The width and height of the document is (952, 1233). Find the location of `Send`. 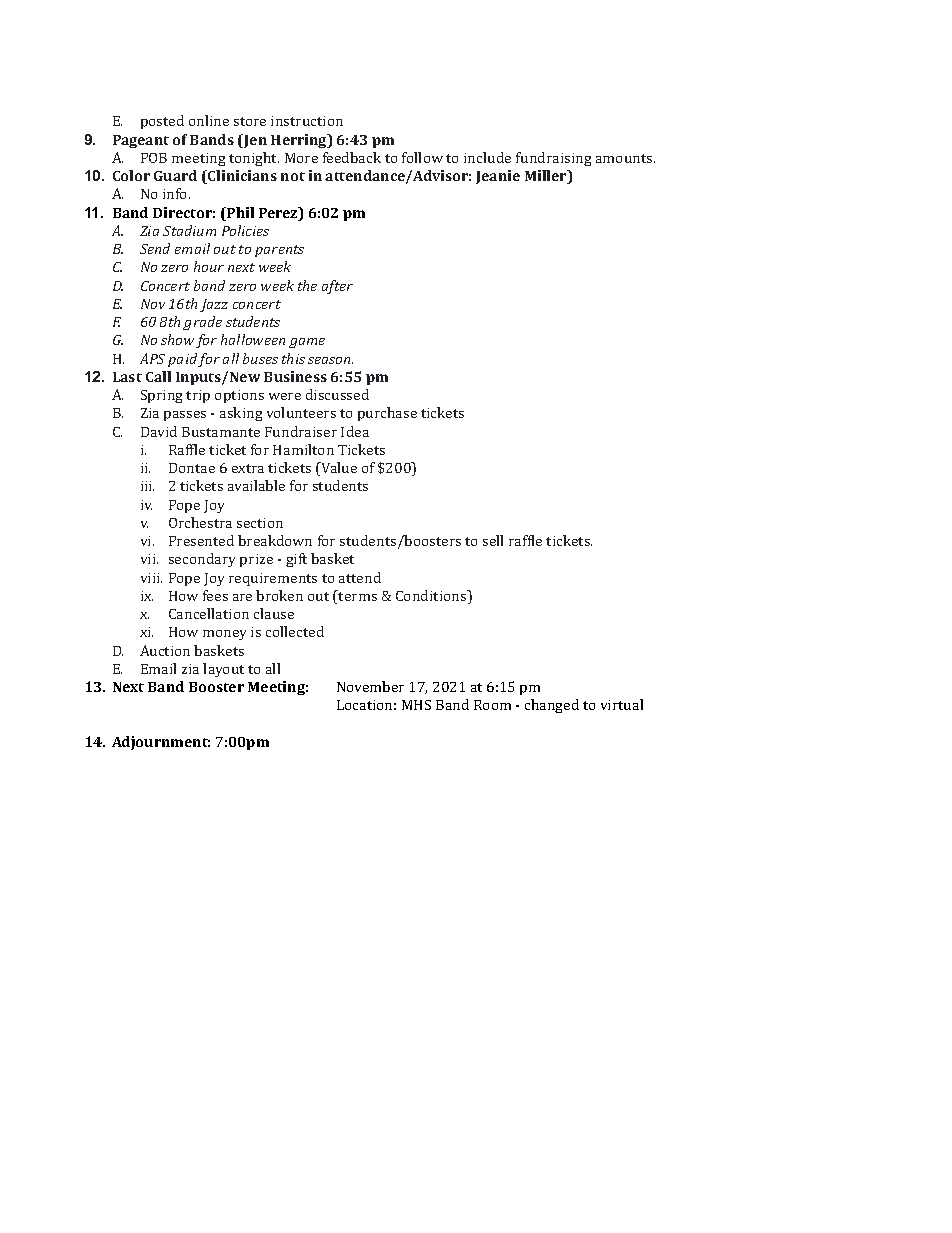

Send is located at coordinates (155, 248).
